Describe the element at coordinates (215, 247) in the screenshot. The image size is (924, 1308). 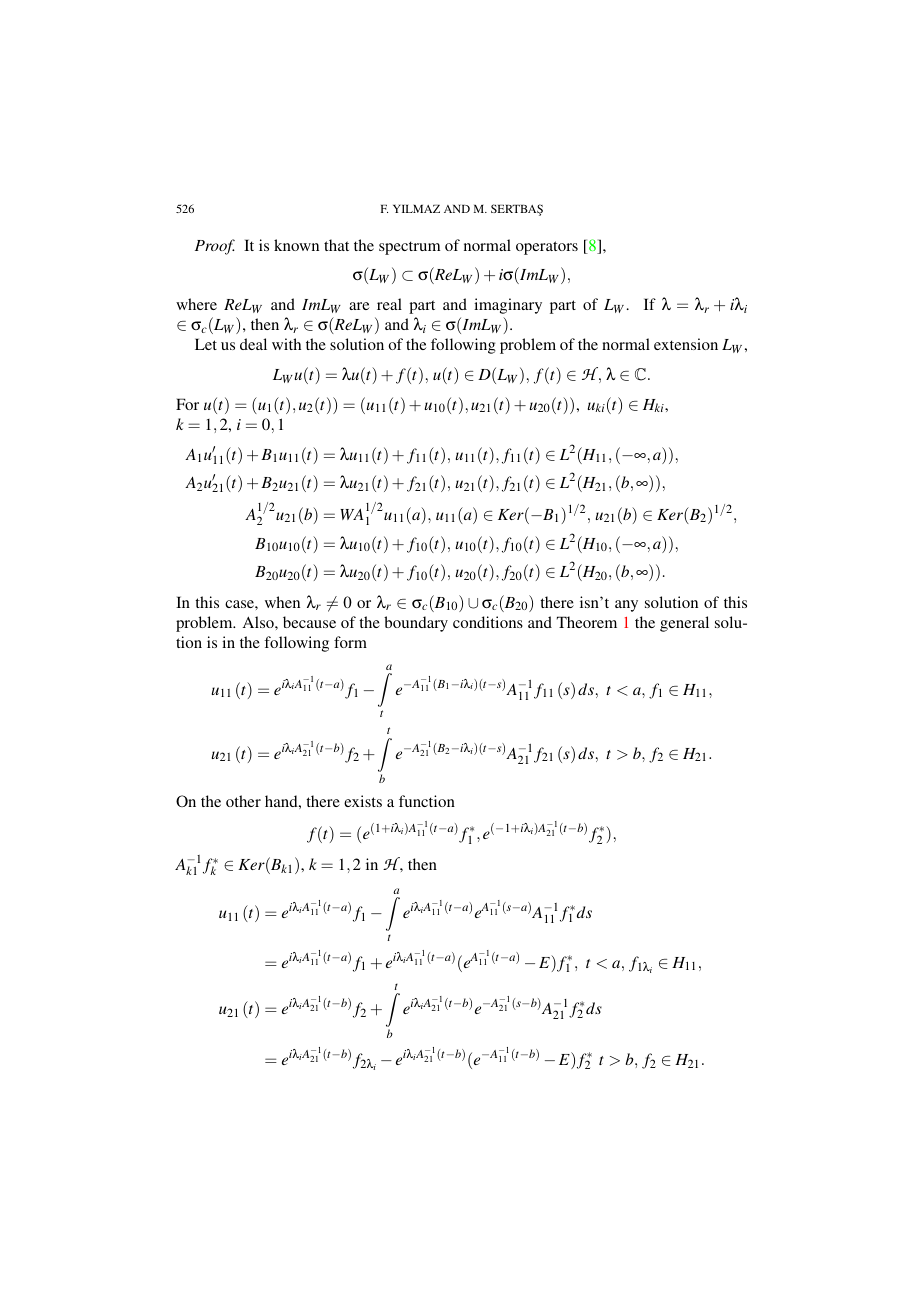
I see `Proof` at that location.
